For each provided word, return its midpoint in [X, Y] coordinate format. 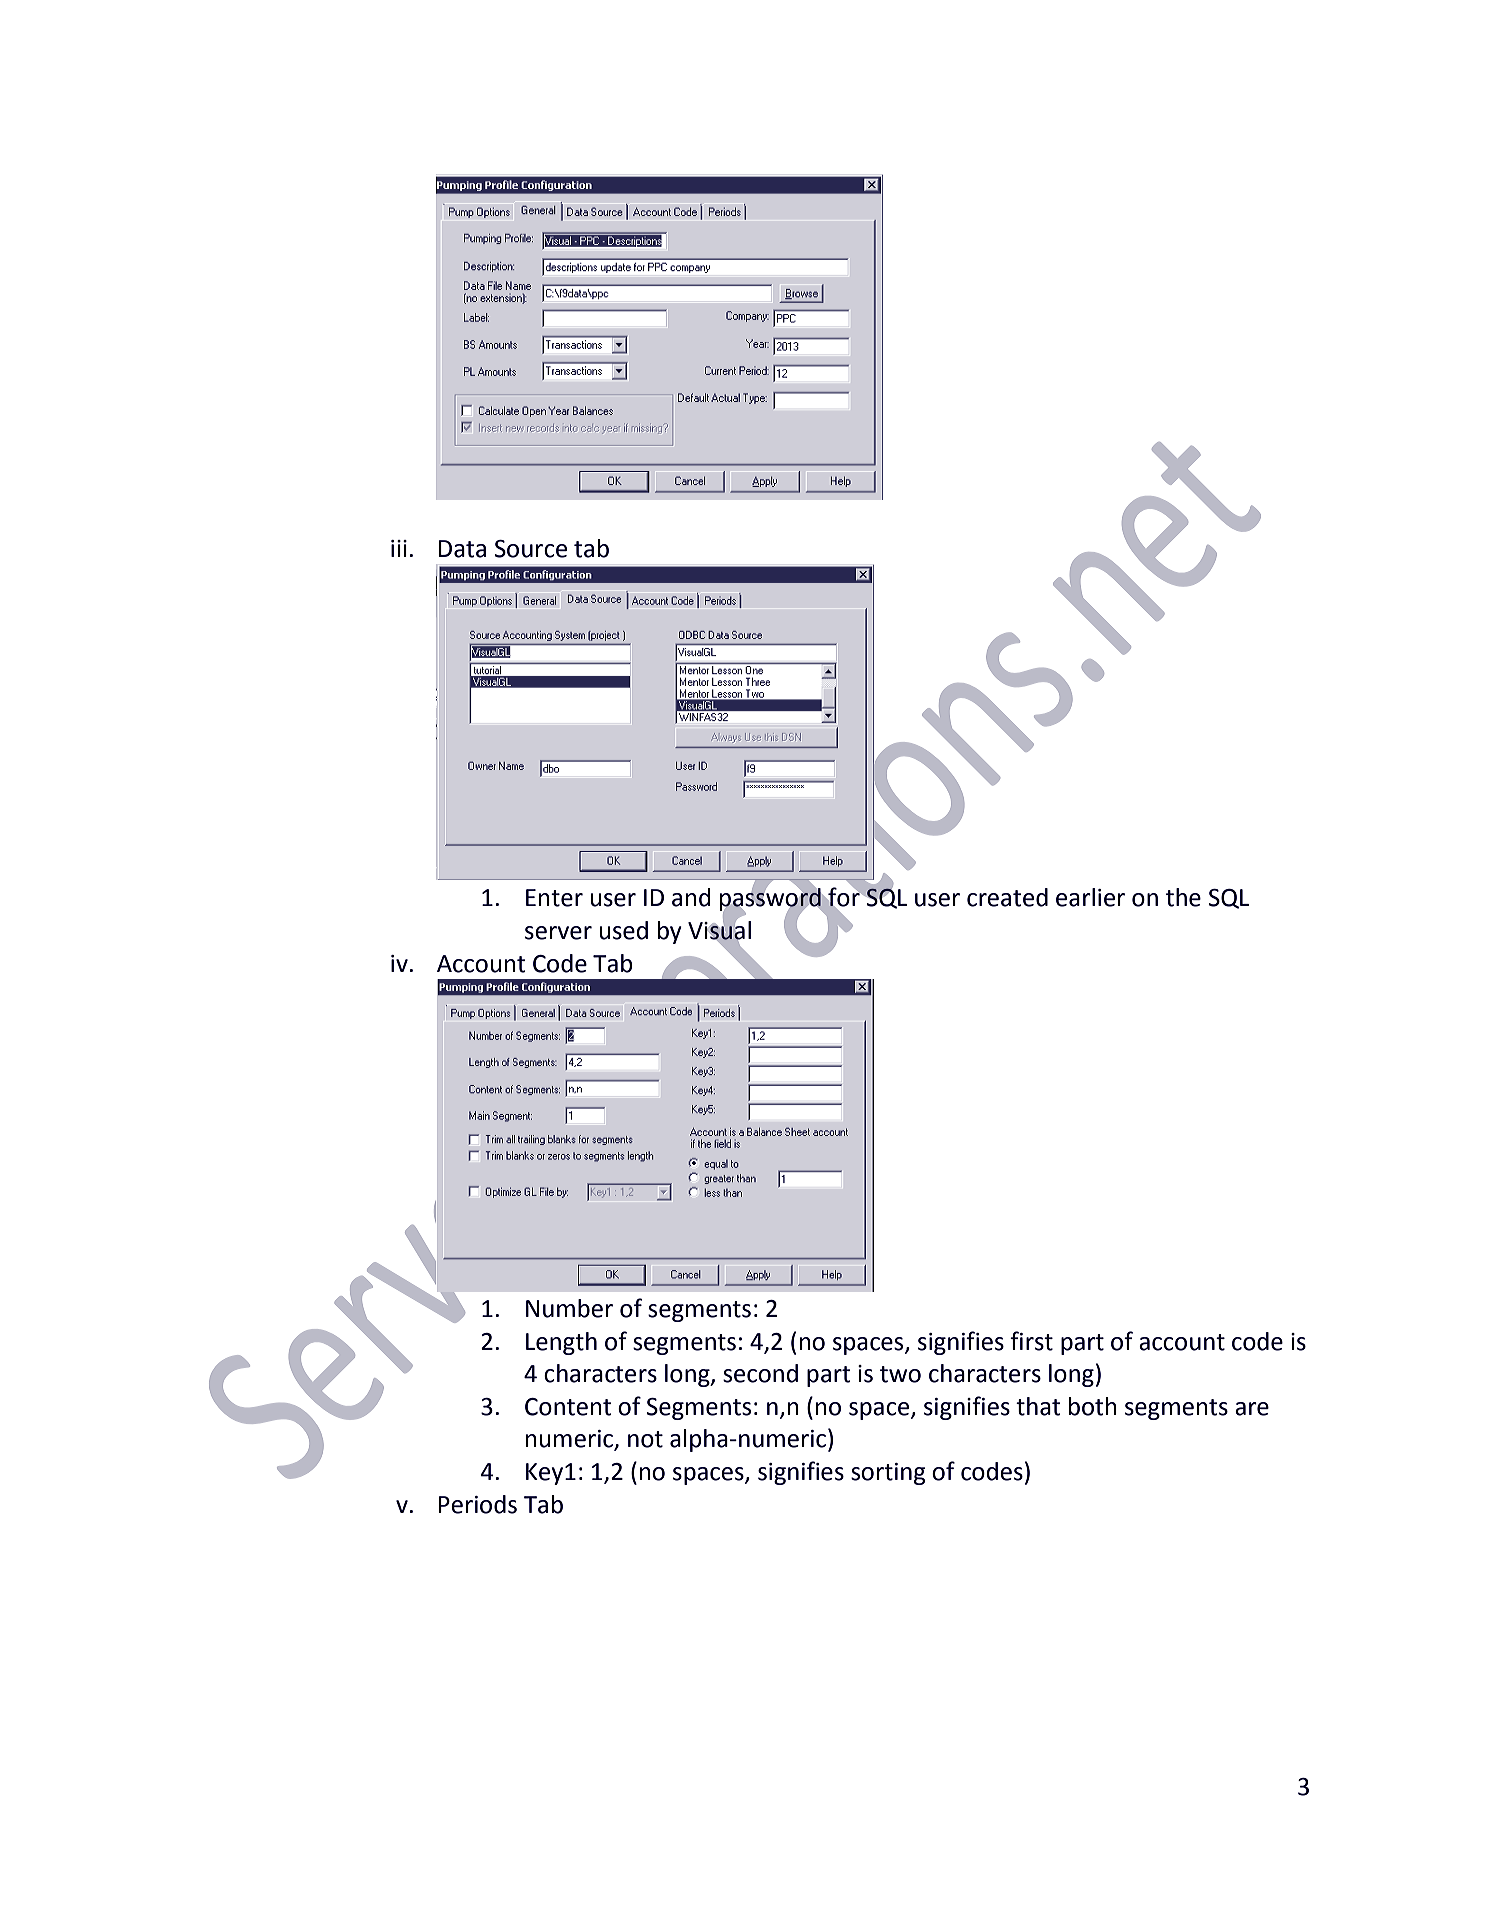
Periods [477, 1504]
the [1183, 897]
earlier [1090, 897]
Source [531, 549]
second [760, 1373]
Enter [554, 898]
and [691, 897]
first [1031, 1341]
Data [462, 549]
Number [569, 1308]
